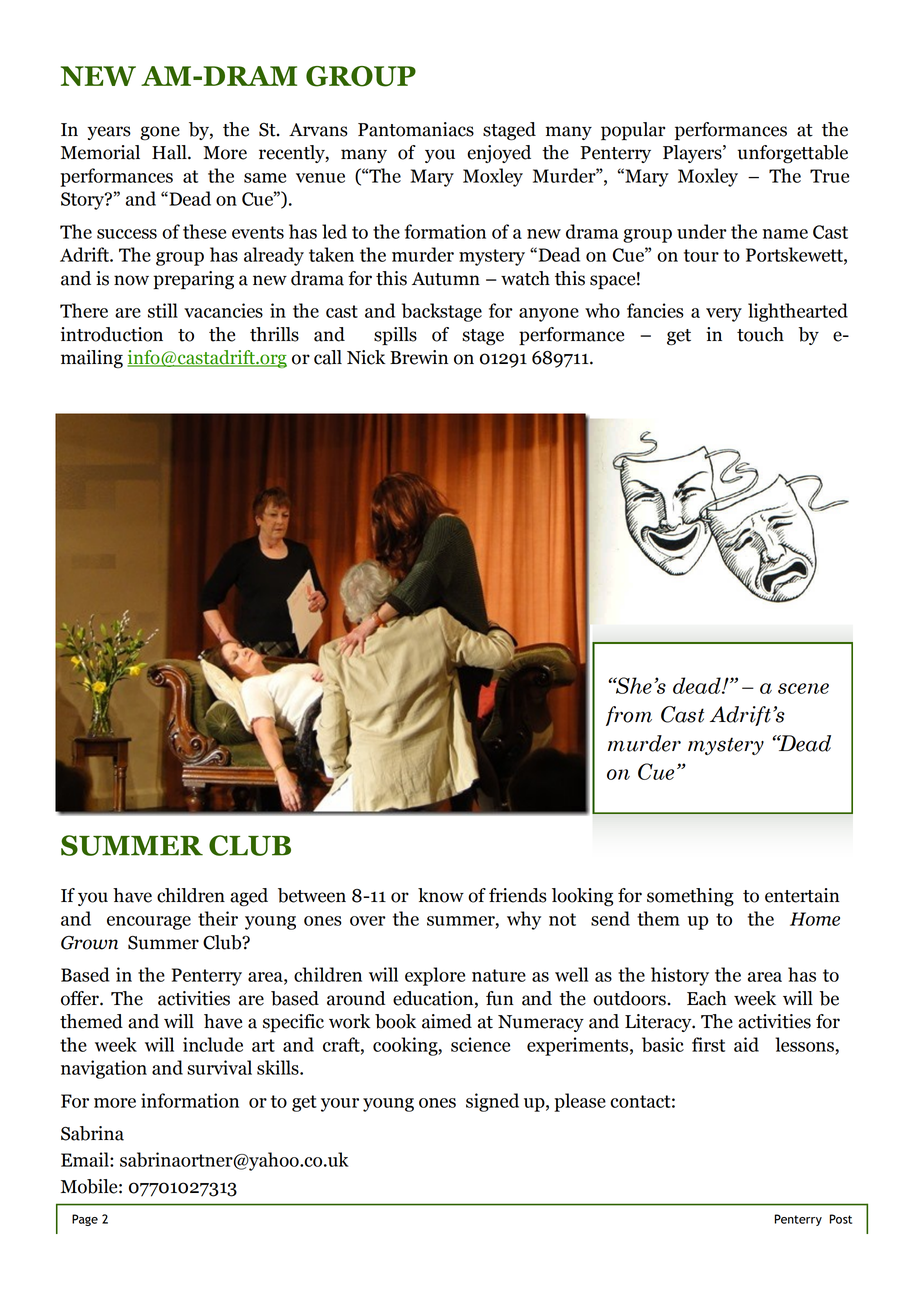 The width and height of the screenshot is (924, 1308). What do you see at coordinates (441, 895) in the screenshot?
I see `know` at bounding box center [441, 895].
